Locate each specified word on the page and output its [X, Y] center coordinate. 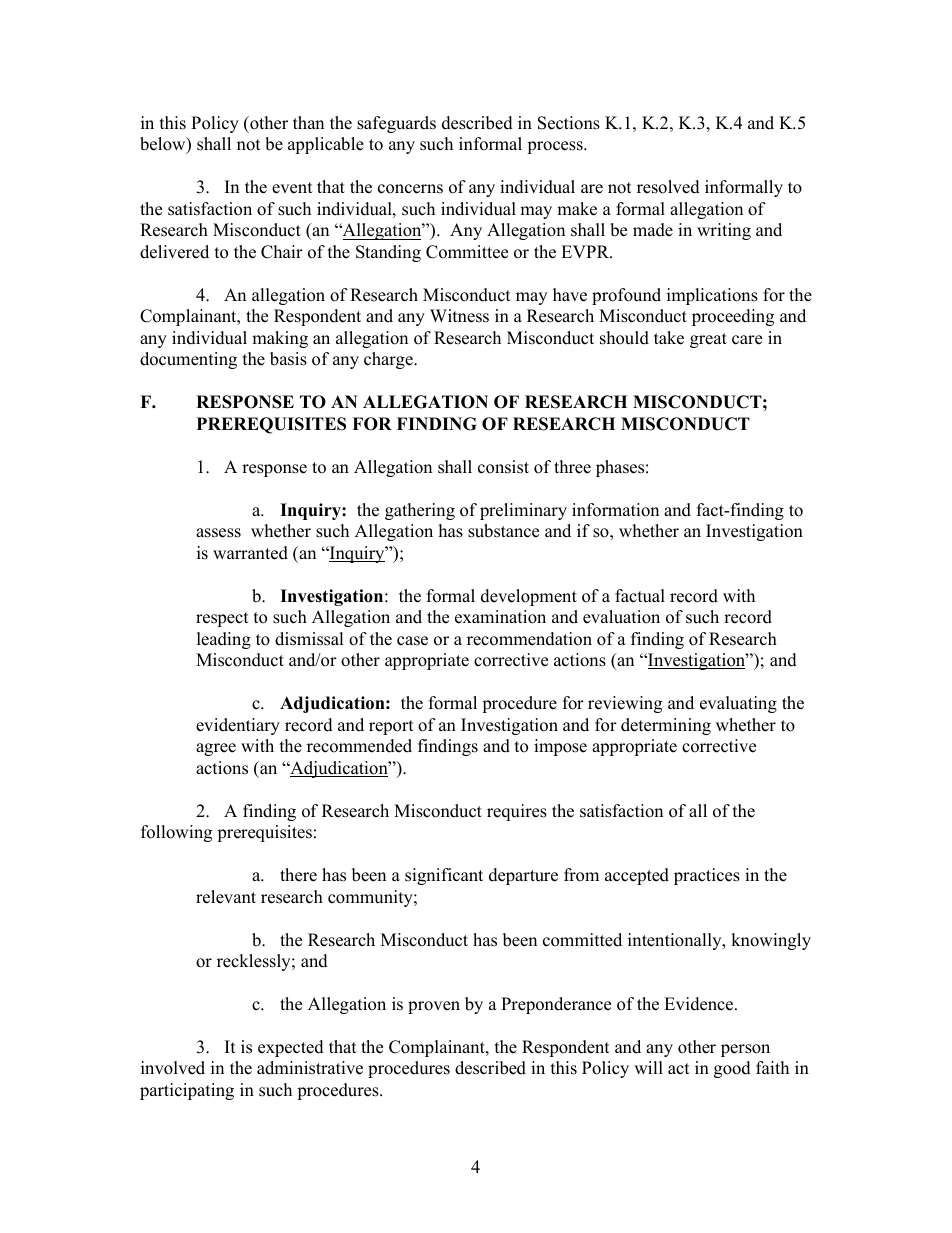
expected [291, 1048]
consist [503, 467]
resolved [668, 187]
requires [517, 812]
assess [218, 533]
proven [434, 1007]
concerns [410, 189]
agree [216, 749]
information [615, 510]
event [292, 188]
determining [666, 726]
